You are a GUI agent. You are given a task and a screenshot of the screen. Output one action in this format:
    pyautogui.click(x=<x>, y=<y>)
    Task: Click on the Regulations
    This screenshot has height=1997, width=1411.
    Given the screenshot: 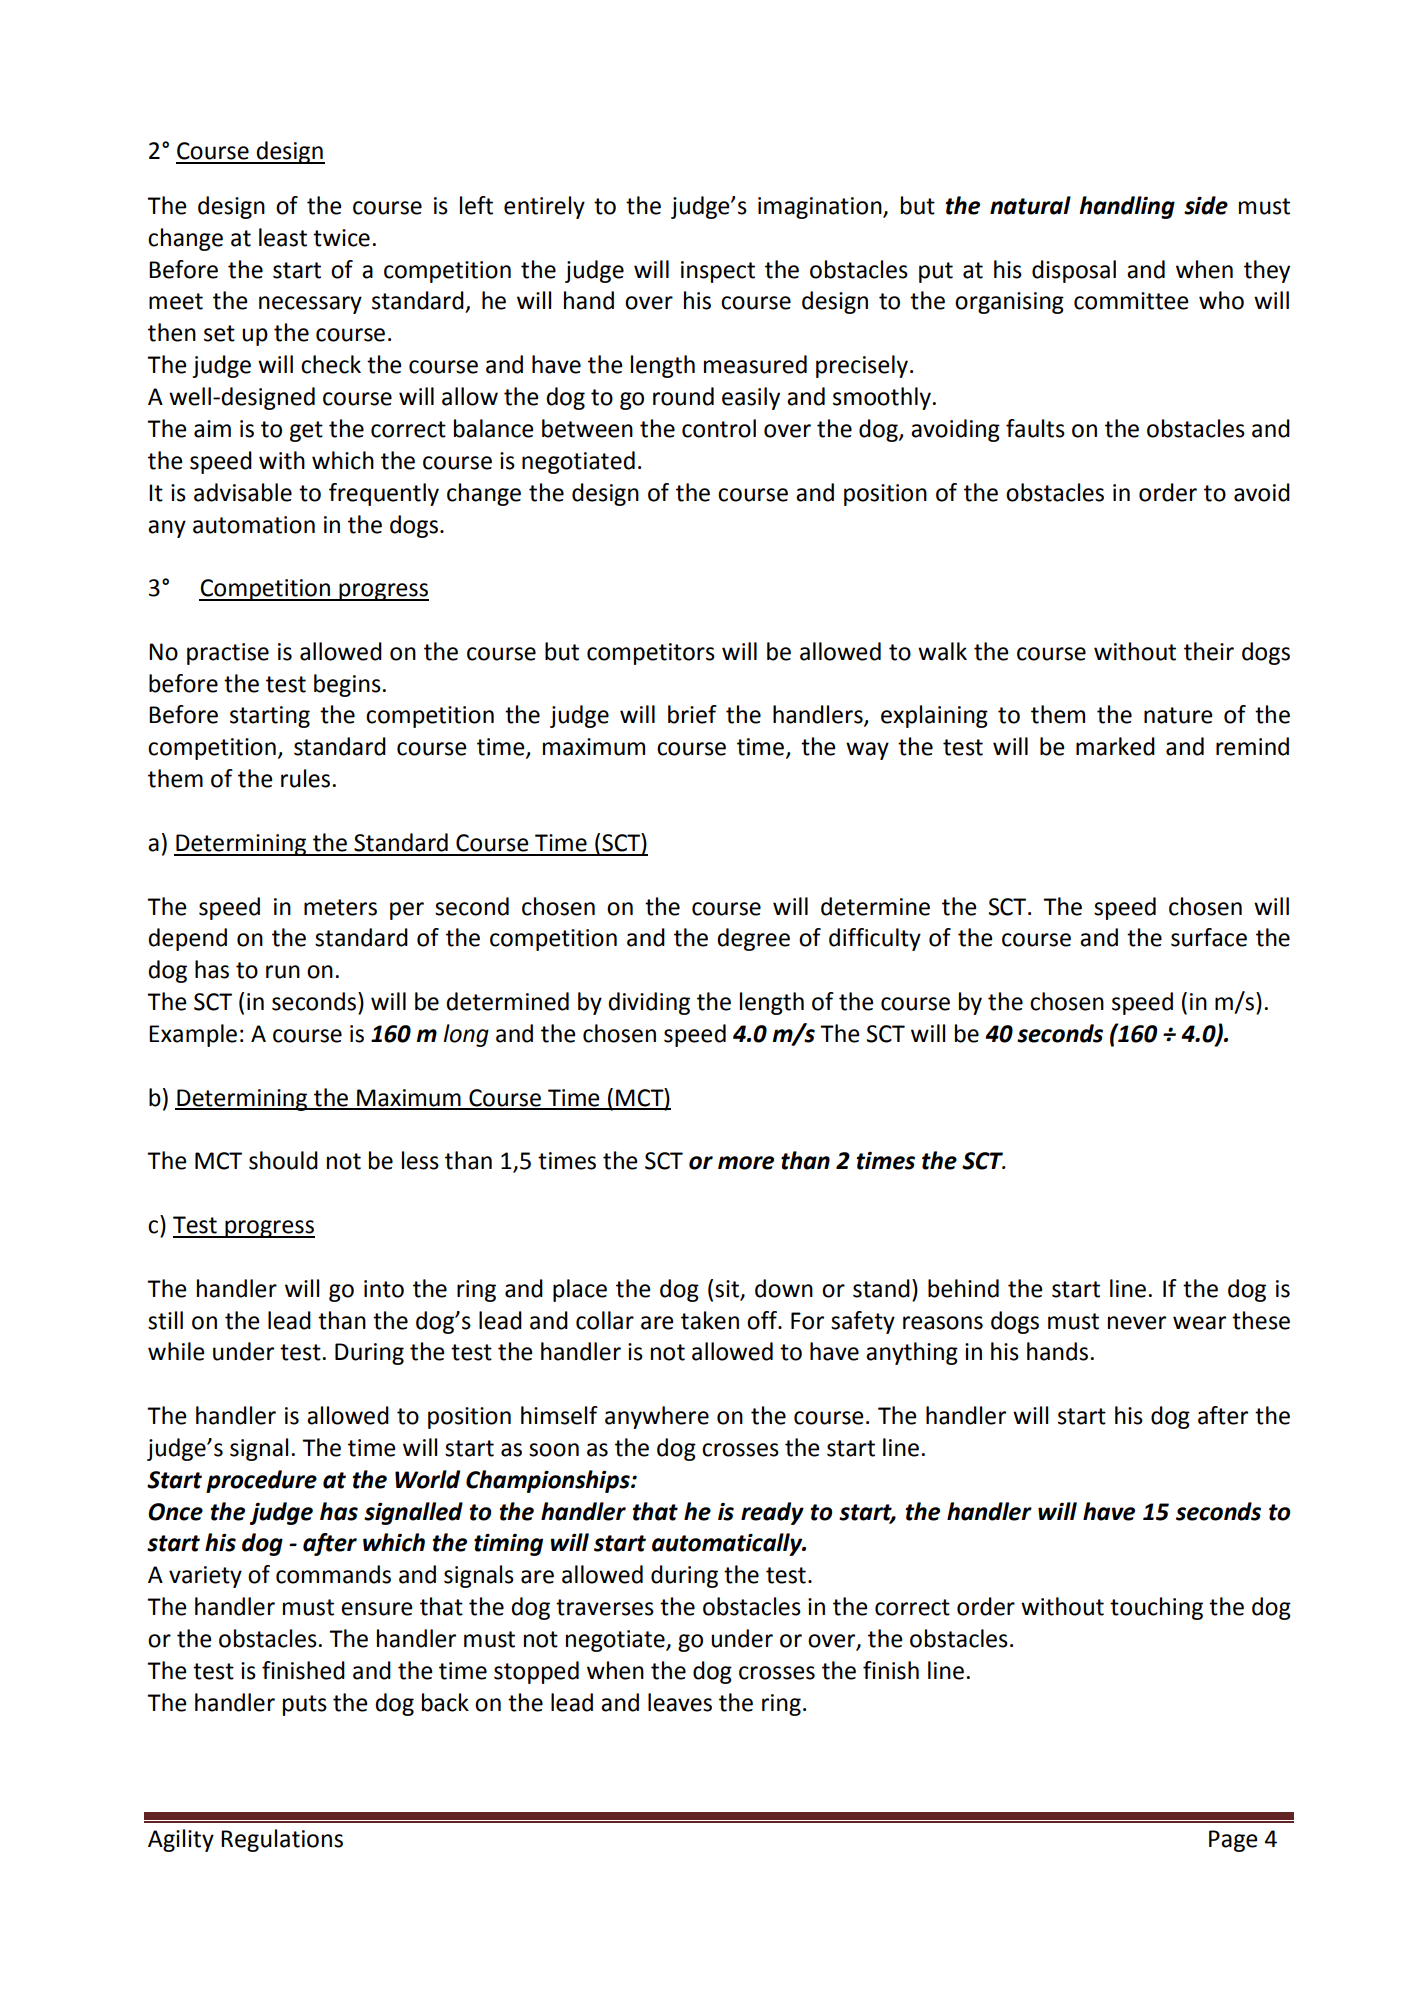 What is the action you would take?
    pyautogui.click(x=282, y=1840)
